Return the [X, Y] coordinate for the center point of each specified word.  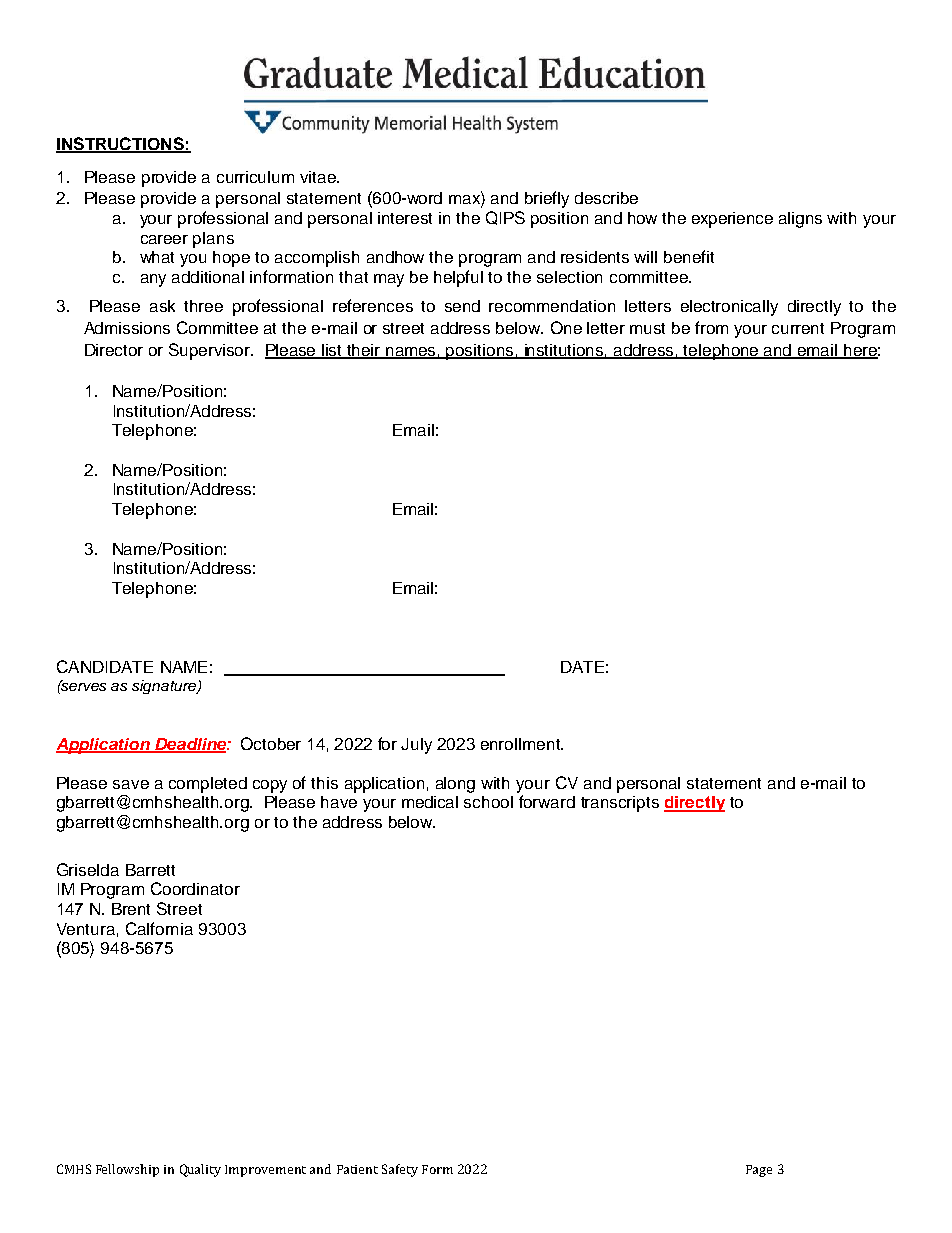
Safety [400, 1170]
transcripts [620, 804]
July [416, 746]
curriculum [255, 177]
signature [165, 687]
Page [759, 1171]
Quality [200, 1170]
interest [405, 218]
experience [732, 220]
